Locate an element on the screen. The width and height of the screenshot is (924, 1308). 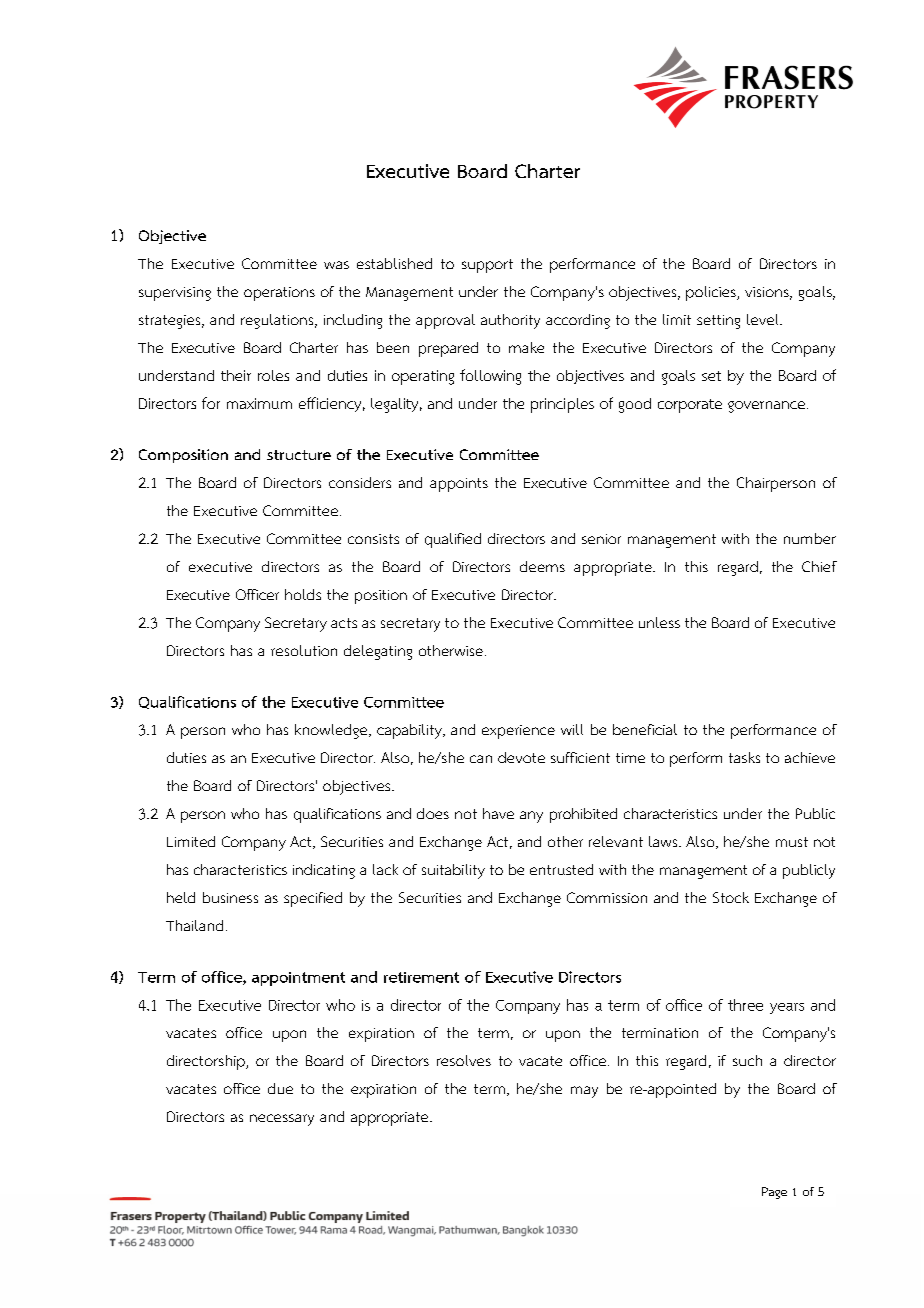
may is located at coordinates (584, 1092).
